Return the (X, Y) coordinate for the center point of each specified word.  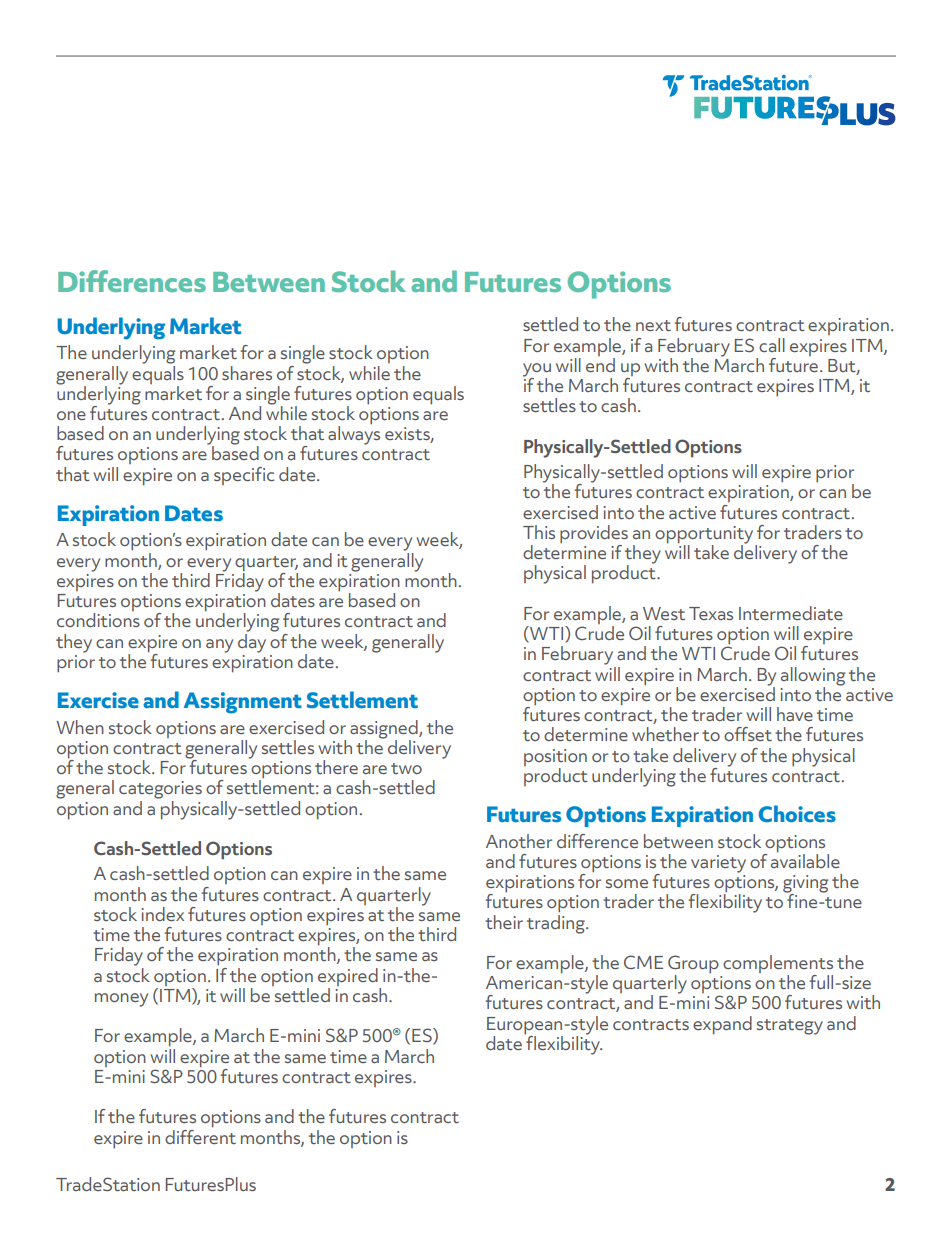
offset (748, 734)
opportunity (705, 536)
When (80, 727)
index (162, 914)
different (200, 1135)
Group (693, 965)
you (537, 371)
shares (247, 373)
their (504, 922)
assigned (385, 730)
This (539, 532)
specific (244, 476)
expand (722, 1025)
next (653, 325)
